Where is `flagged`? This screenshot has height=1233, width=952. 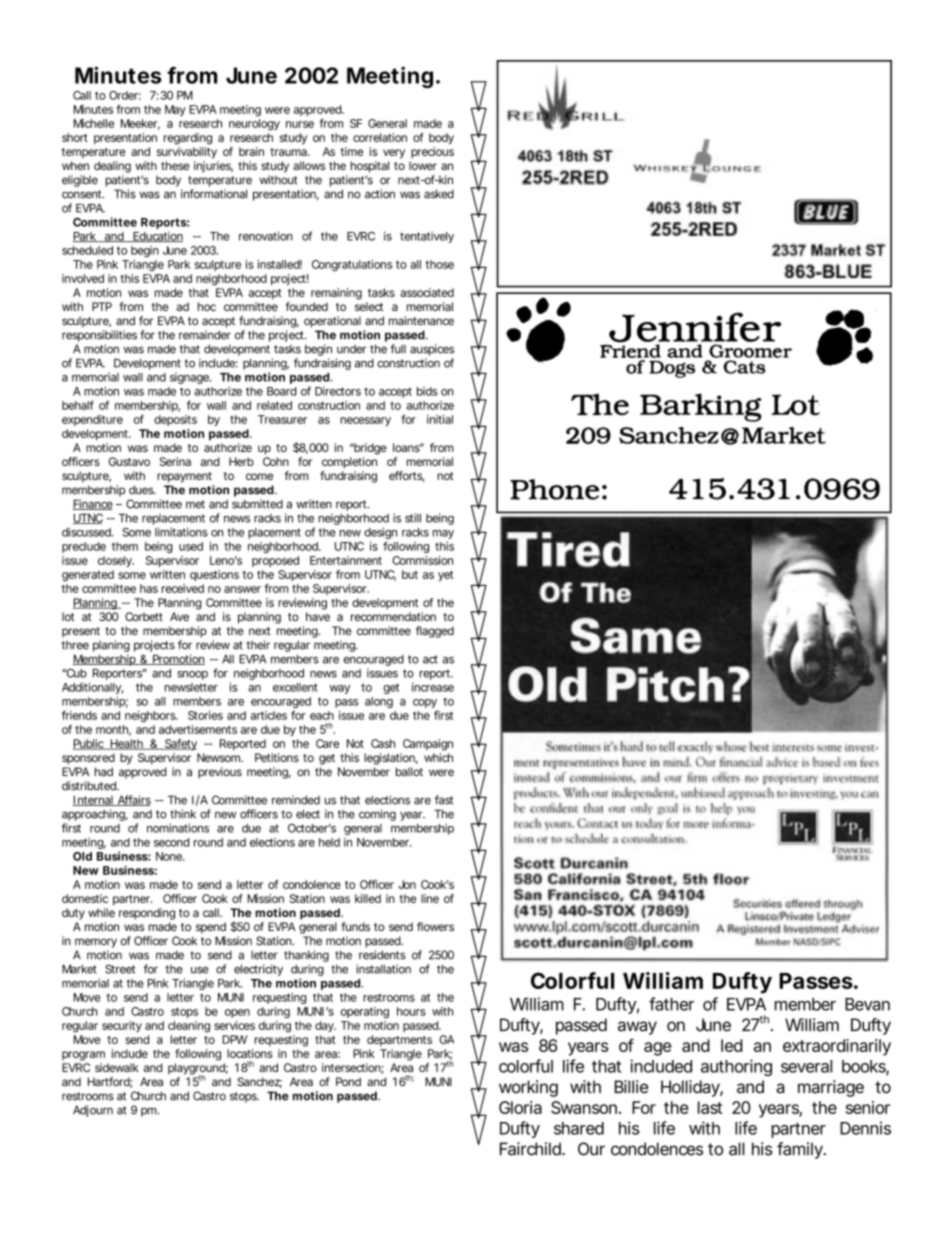 flagged is located at coordinates (435, 632).
